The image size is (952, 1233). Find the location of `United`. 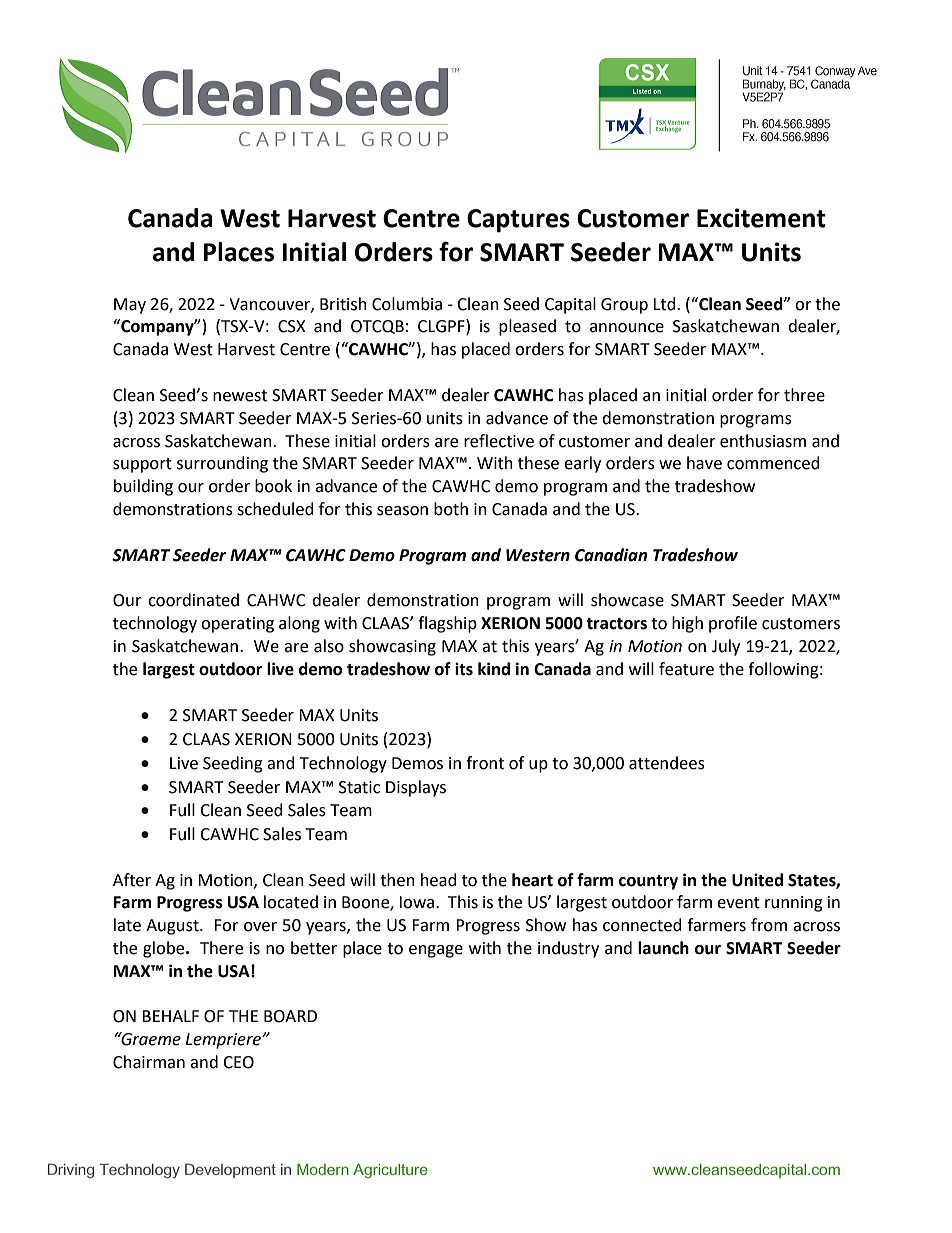

United is located at coordinates (757, 880).
